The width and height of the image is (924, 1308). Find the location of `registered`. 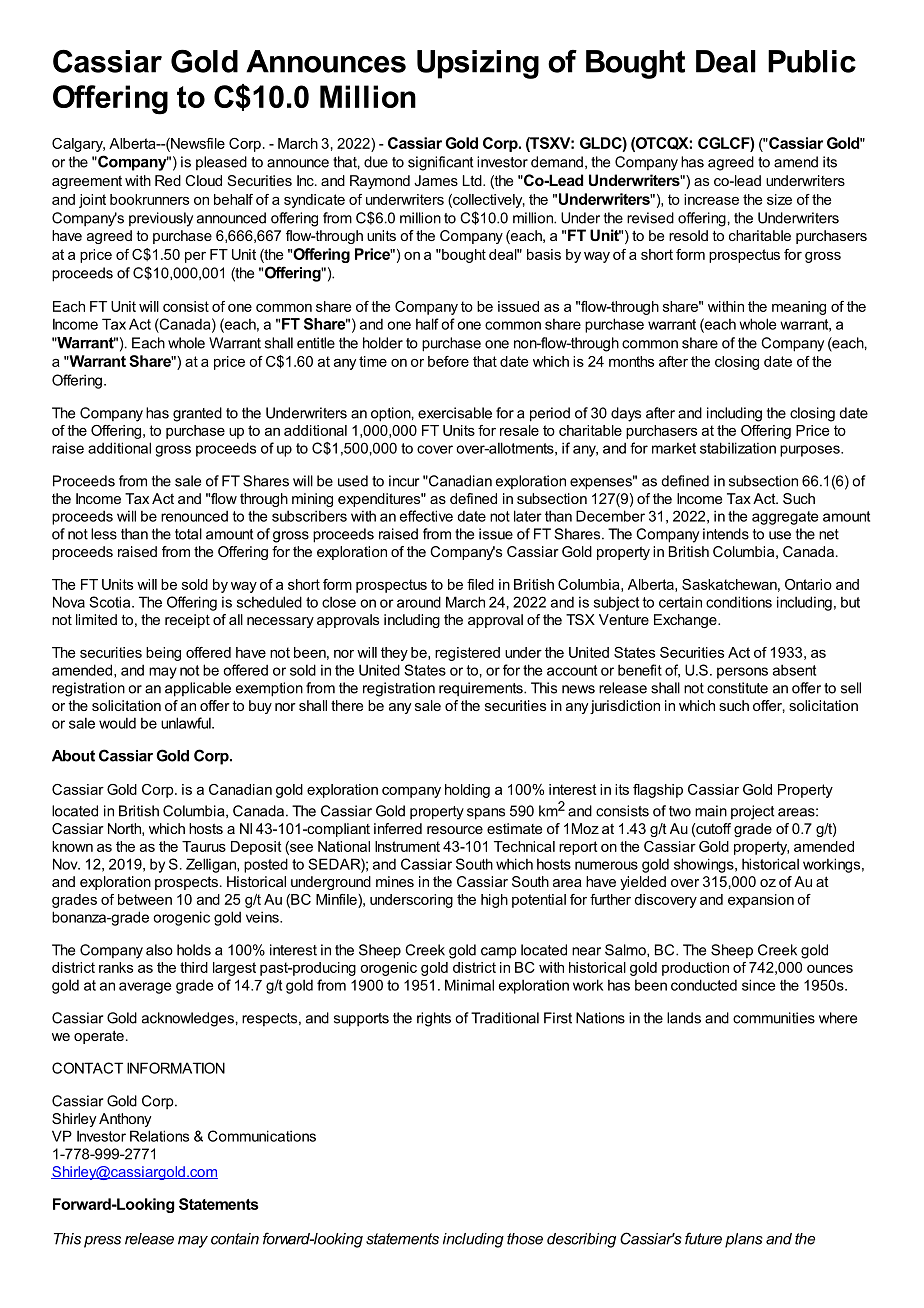

registered is located at coordinates (467, 654).
